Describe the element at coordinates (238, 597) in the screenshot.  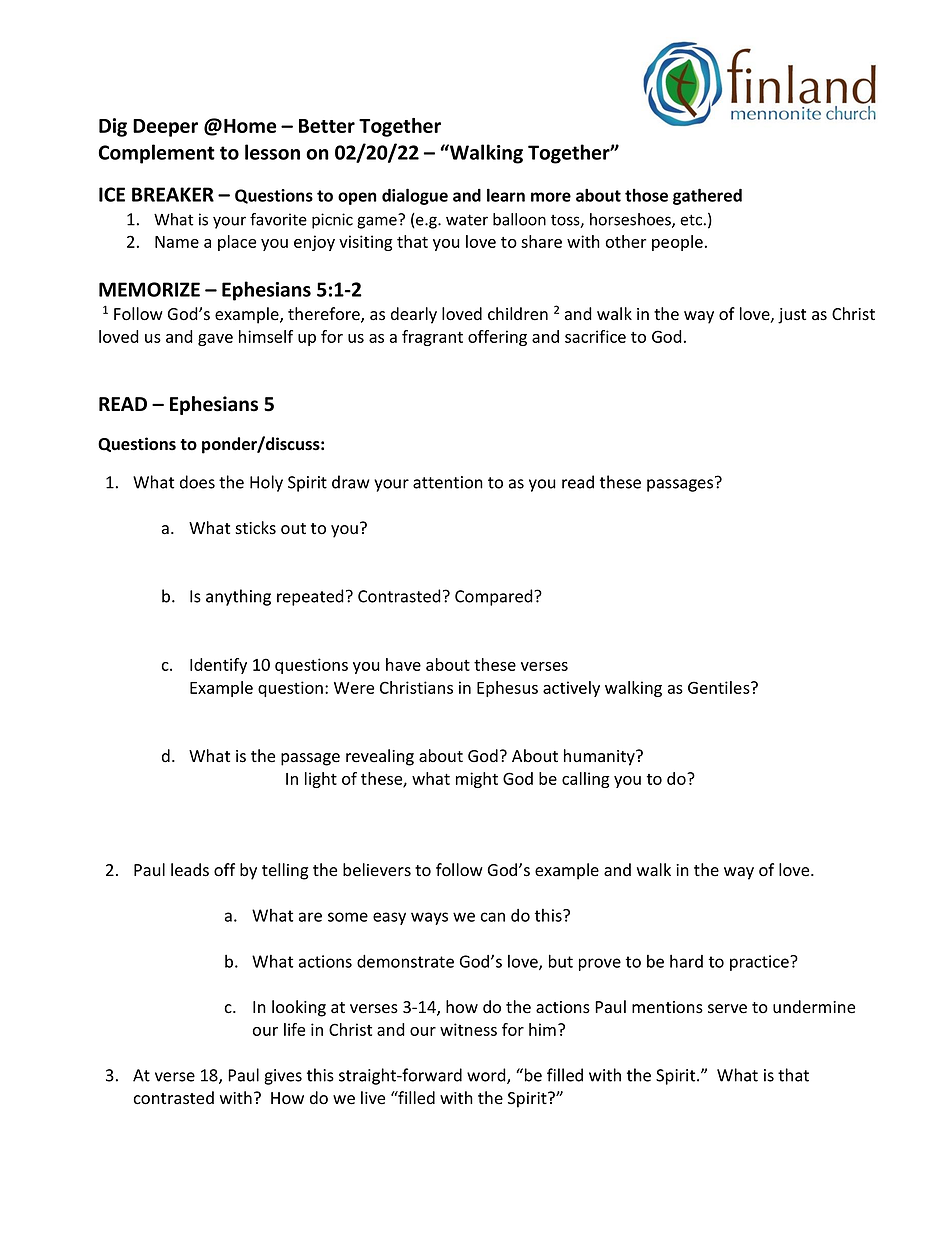
I see `anything` at that location.
